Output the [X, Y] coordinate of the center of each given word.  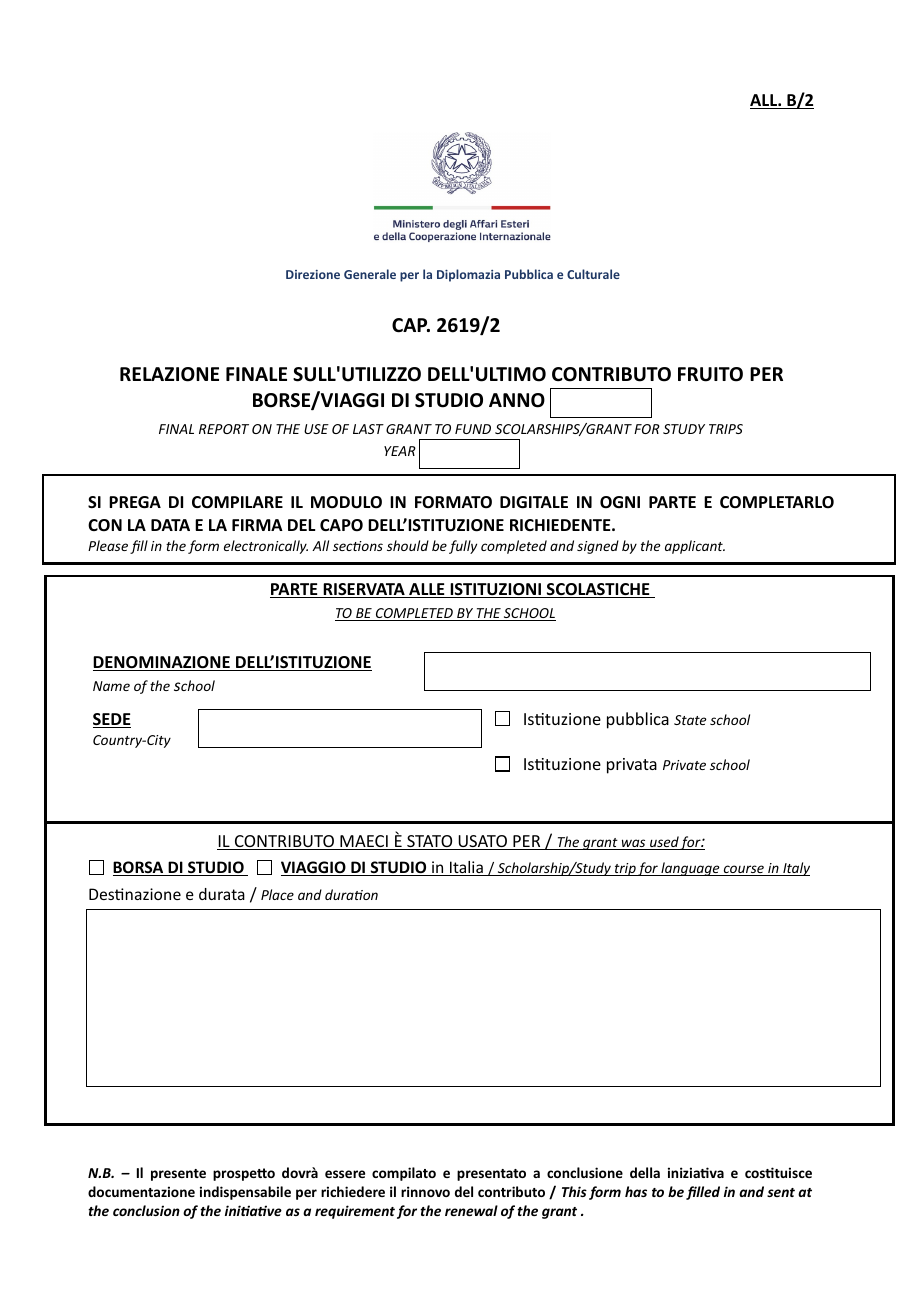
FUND [473, 429]
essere [345, 1174]
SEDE [112, 720]
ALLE [427, 590]
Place [277, 894]
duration [351, 894]
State [690, 720]
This [574, 1191]
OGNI [620, 502]
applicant [695, 547]
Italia [466, 868]
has [636, 1191]
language [690, 869]
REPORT [224, 429]
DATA [170, 525]
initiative [253, 1210]
